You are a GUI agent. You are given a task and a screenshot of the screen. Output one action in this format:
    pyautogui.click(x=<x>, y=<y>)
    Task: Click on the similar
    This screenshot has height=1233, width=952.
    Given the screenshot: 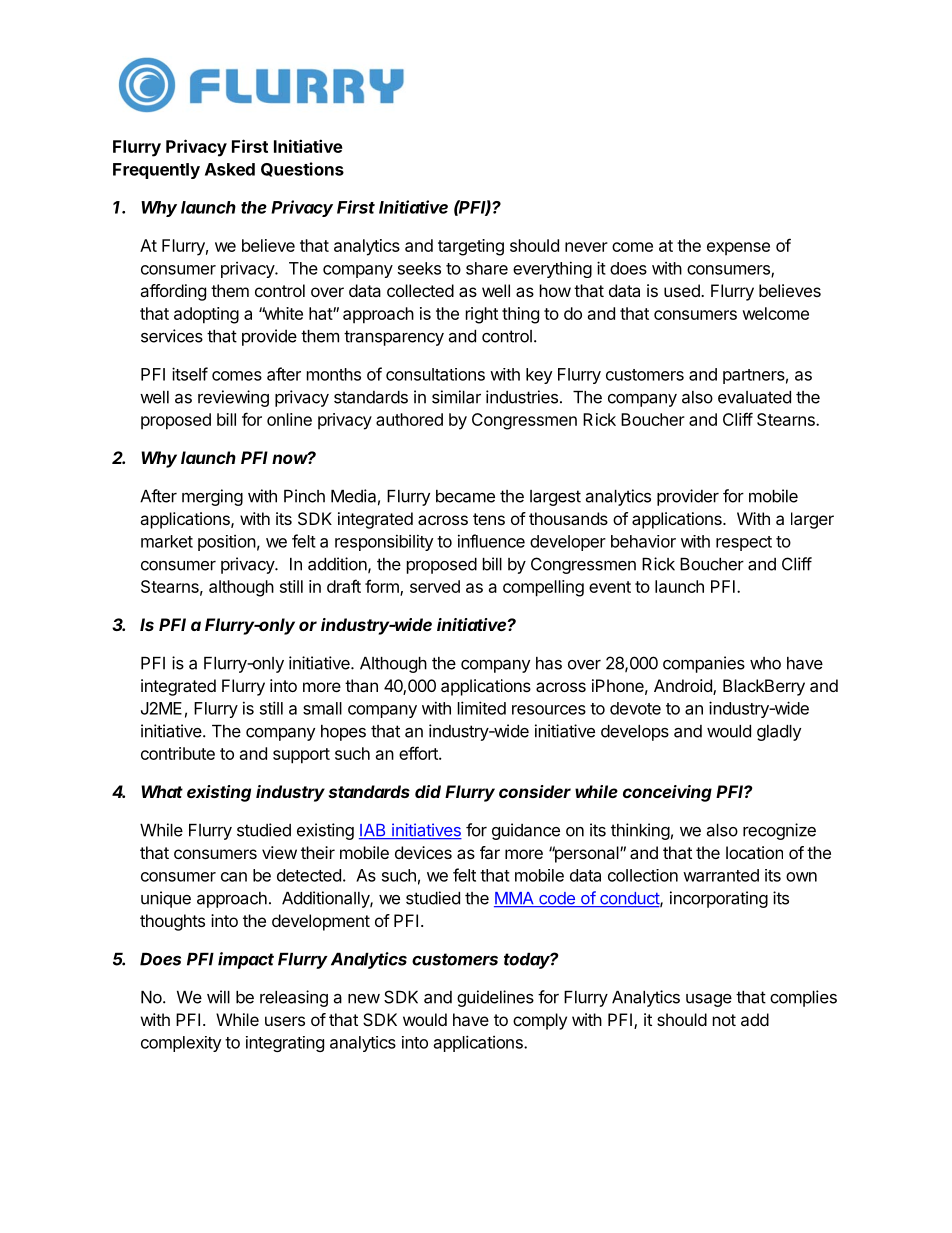 What is the action you would take?
    pyautogui.click(x=456, y=397)
